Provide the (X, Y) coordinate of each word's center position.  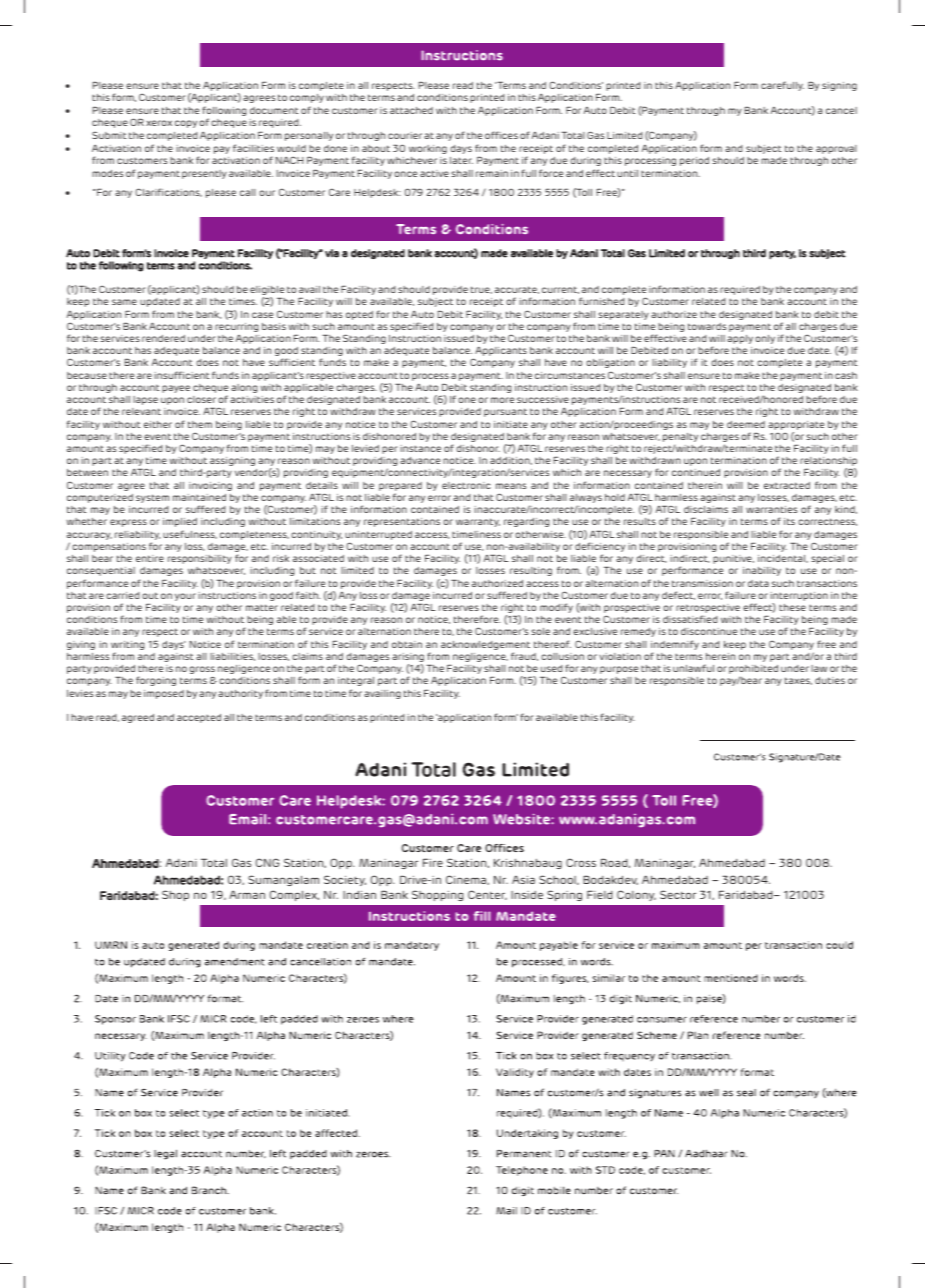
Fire (433, 862)
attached (411, 110)
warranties (771, 509)
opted (359, 315)
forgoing (156, 681)
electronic (466, 485)
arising (408, 659)
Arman (247, 894)
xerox (159, 123)
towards (707, 326)
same (124, 302)
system (152, 498)
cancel (841, 110)
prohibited (753, 669)
